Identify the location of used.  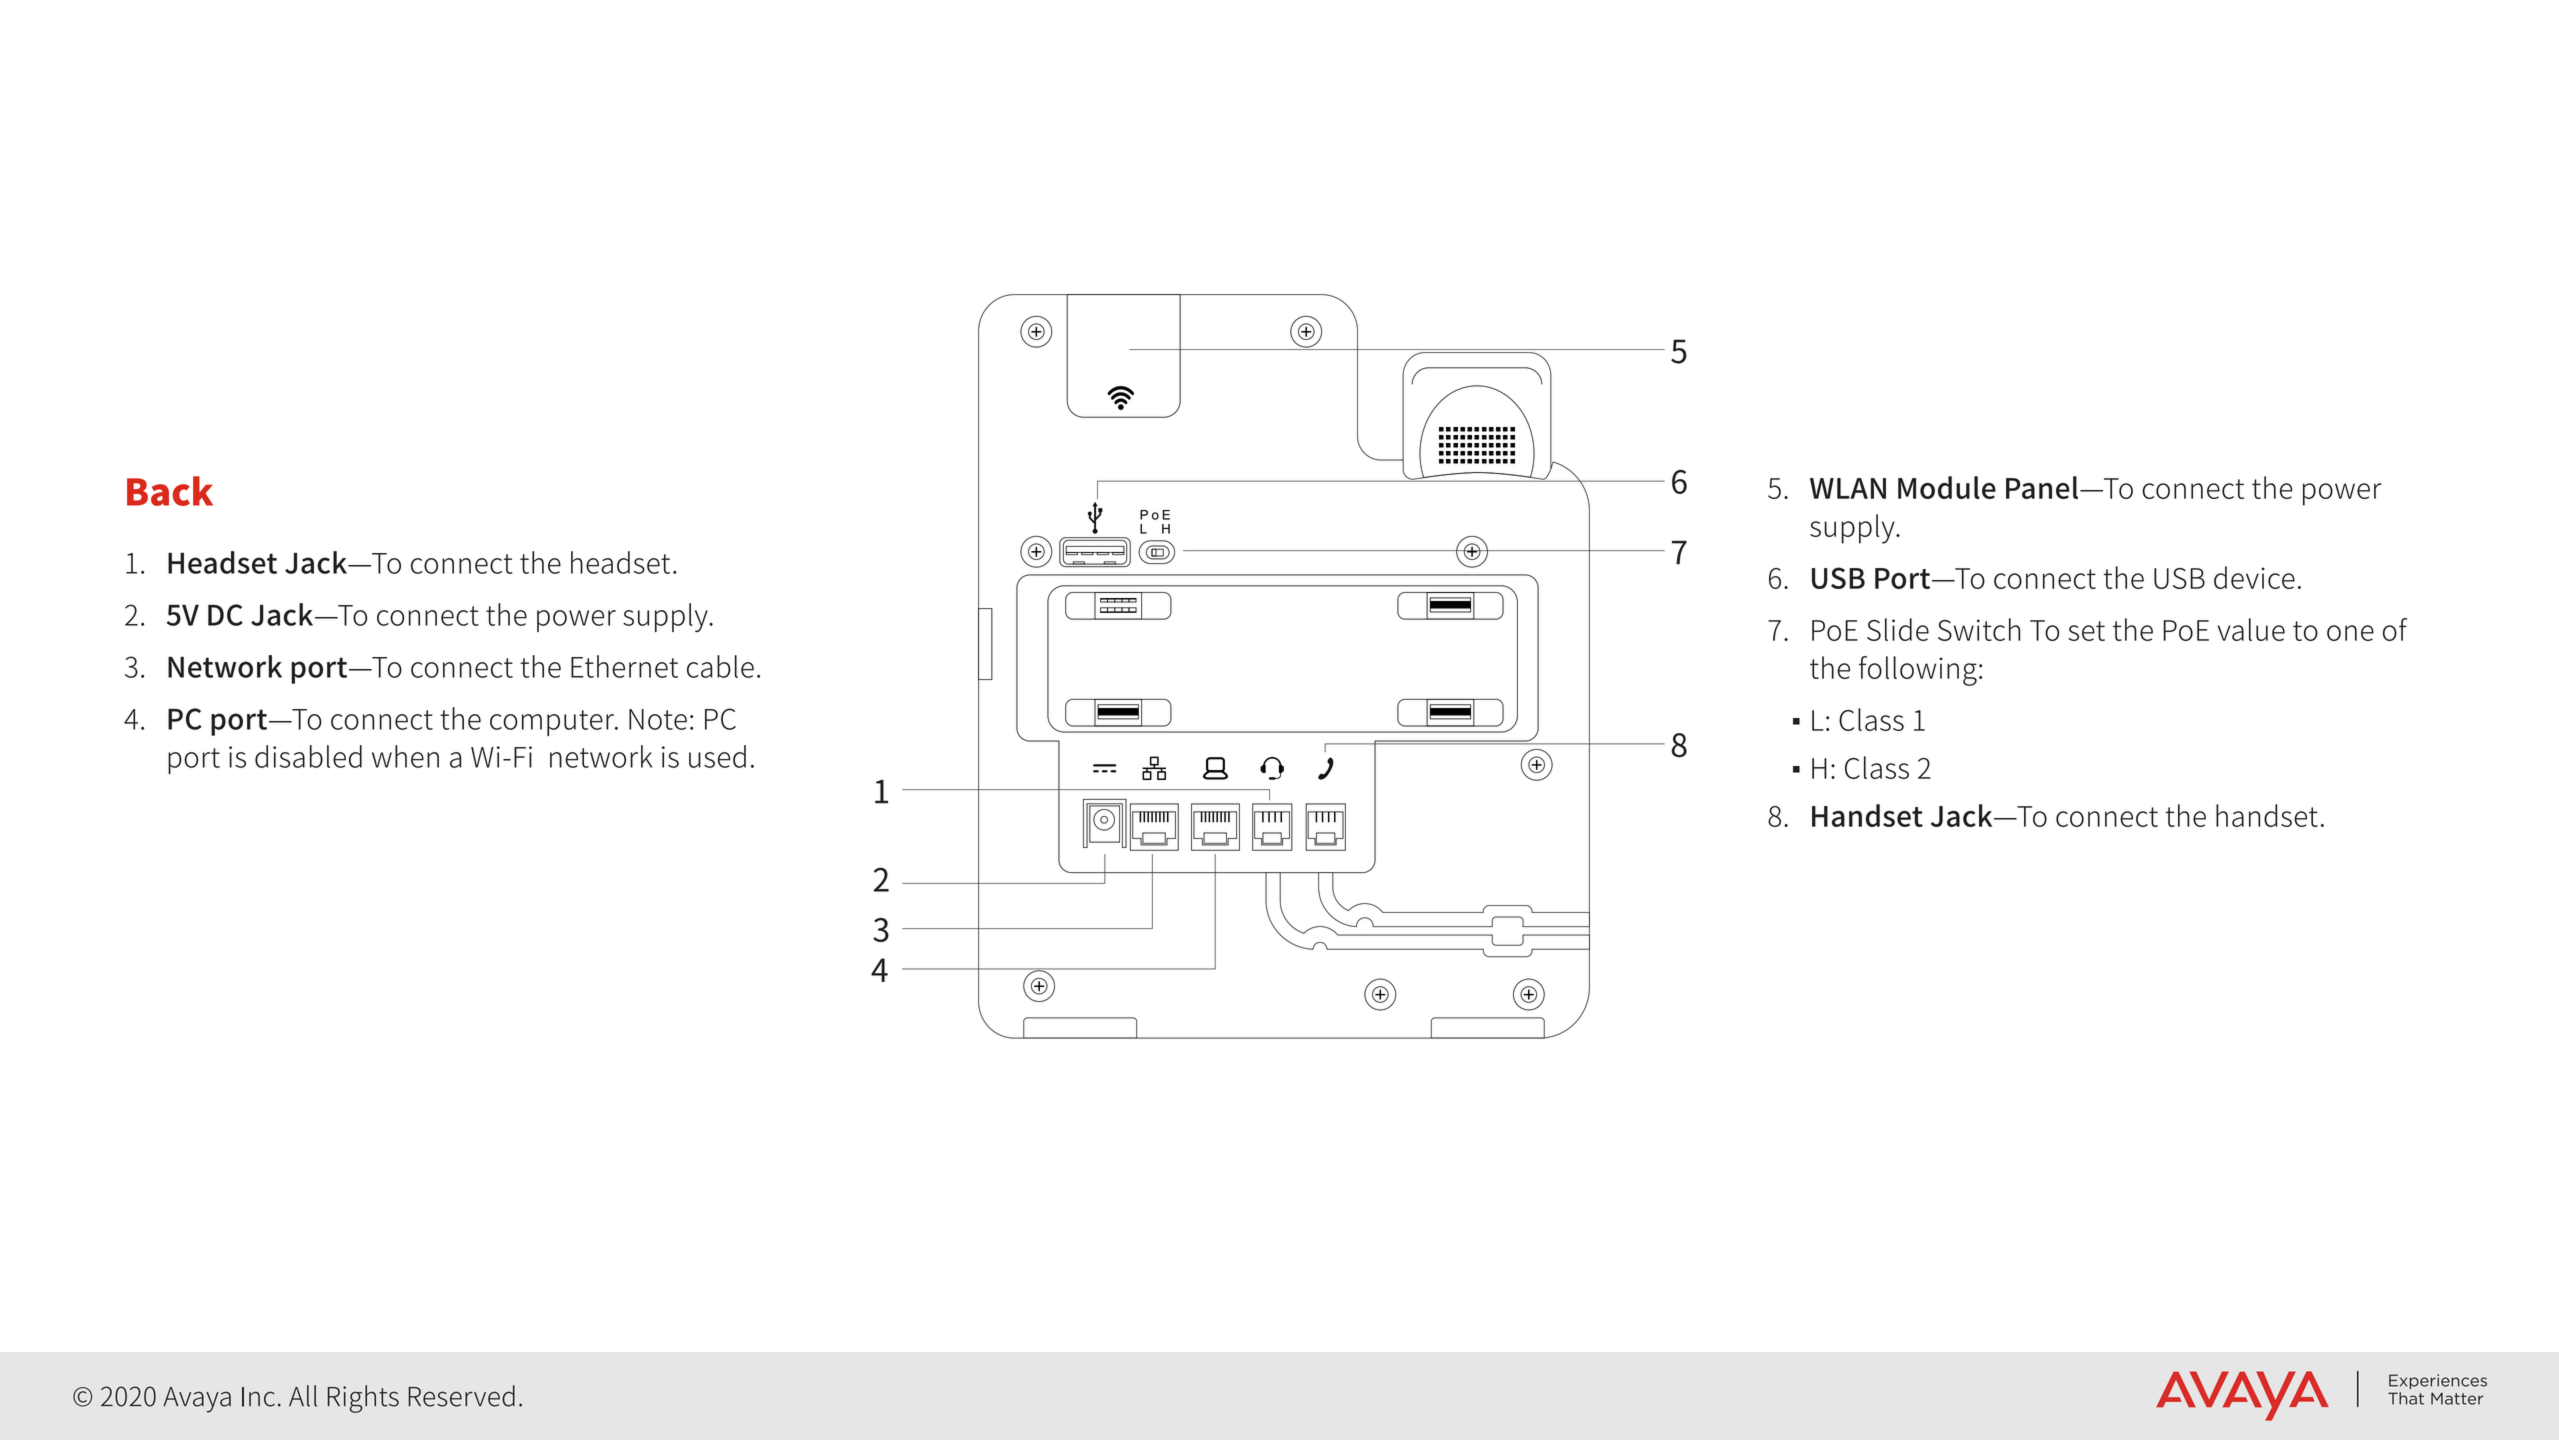
(717, 756).
